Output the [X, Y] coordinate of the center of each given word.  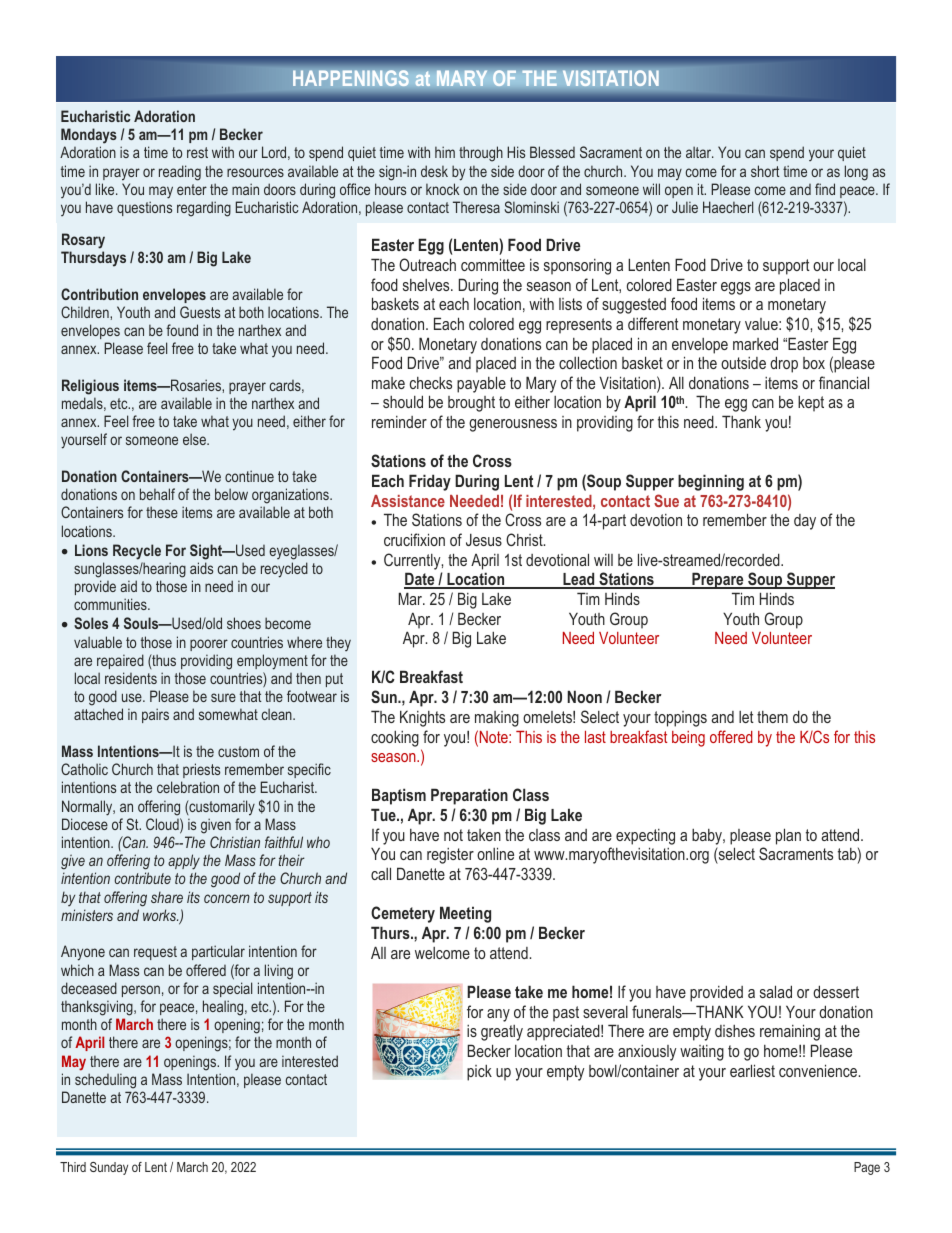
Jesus [484, 539]
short [765, 171]
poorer [209, 645]
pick [479, 1073]
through [481, 154]
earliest [752, 1070]
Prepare [718, 580]
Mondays [89, 136]
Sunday [109, 1168]
